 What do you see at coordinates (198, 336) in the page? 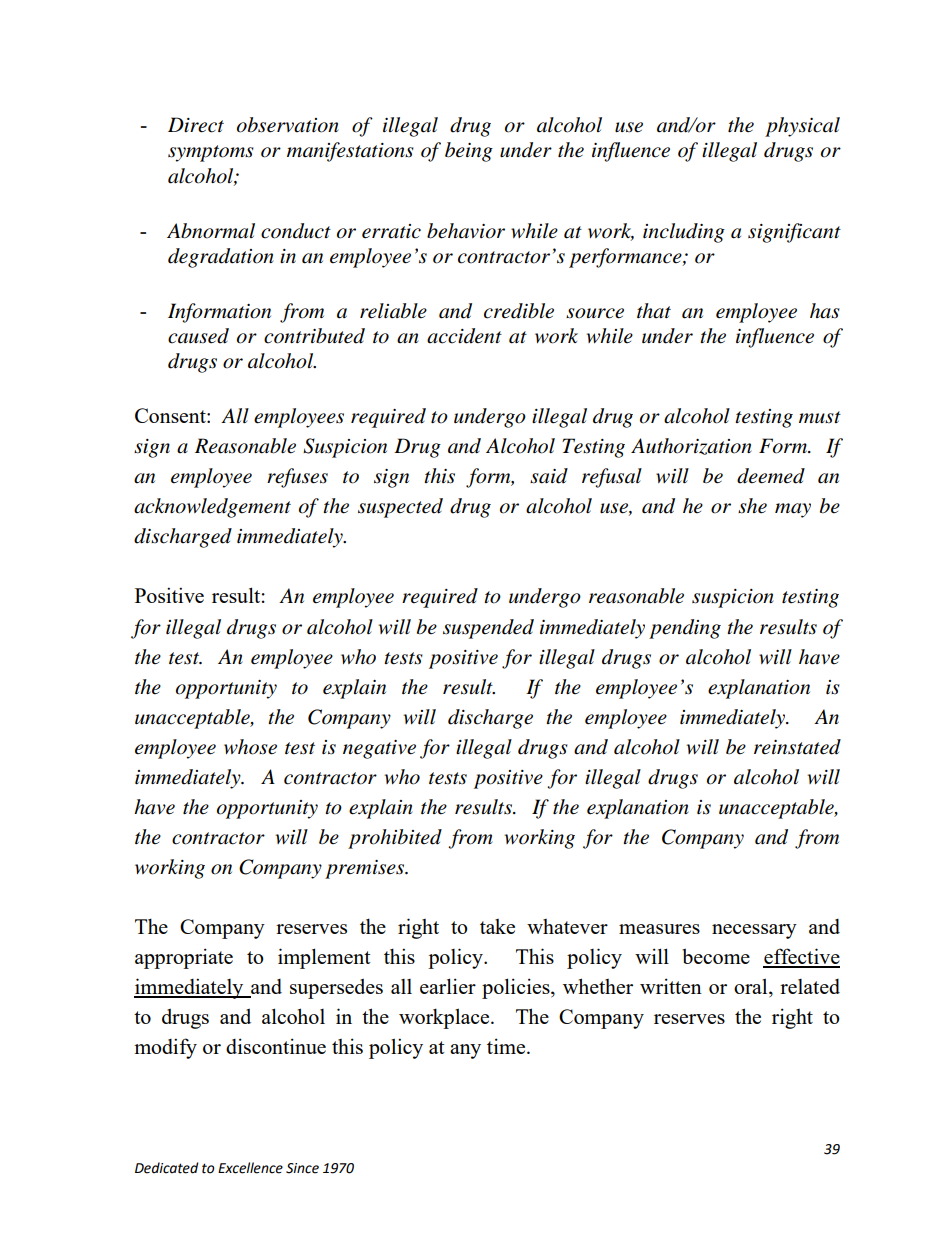
I see `caused` at bounding box center [198, 336].
